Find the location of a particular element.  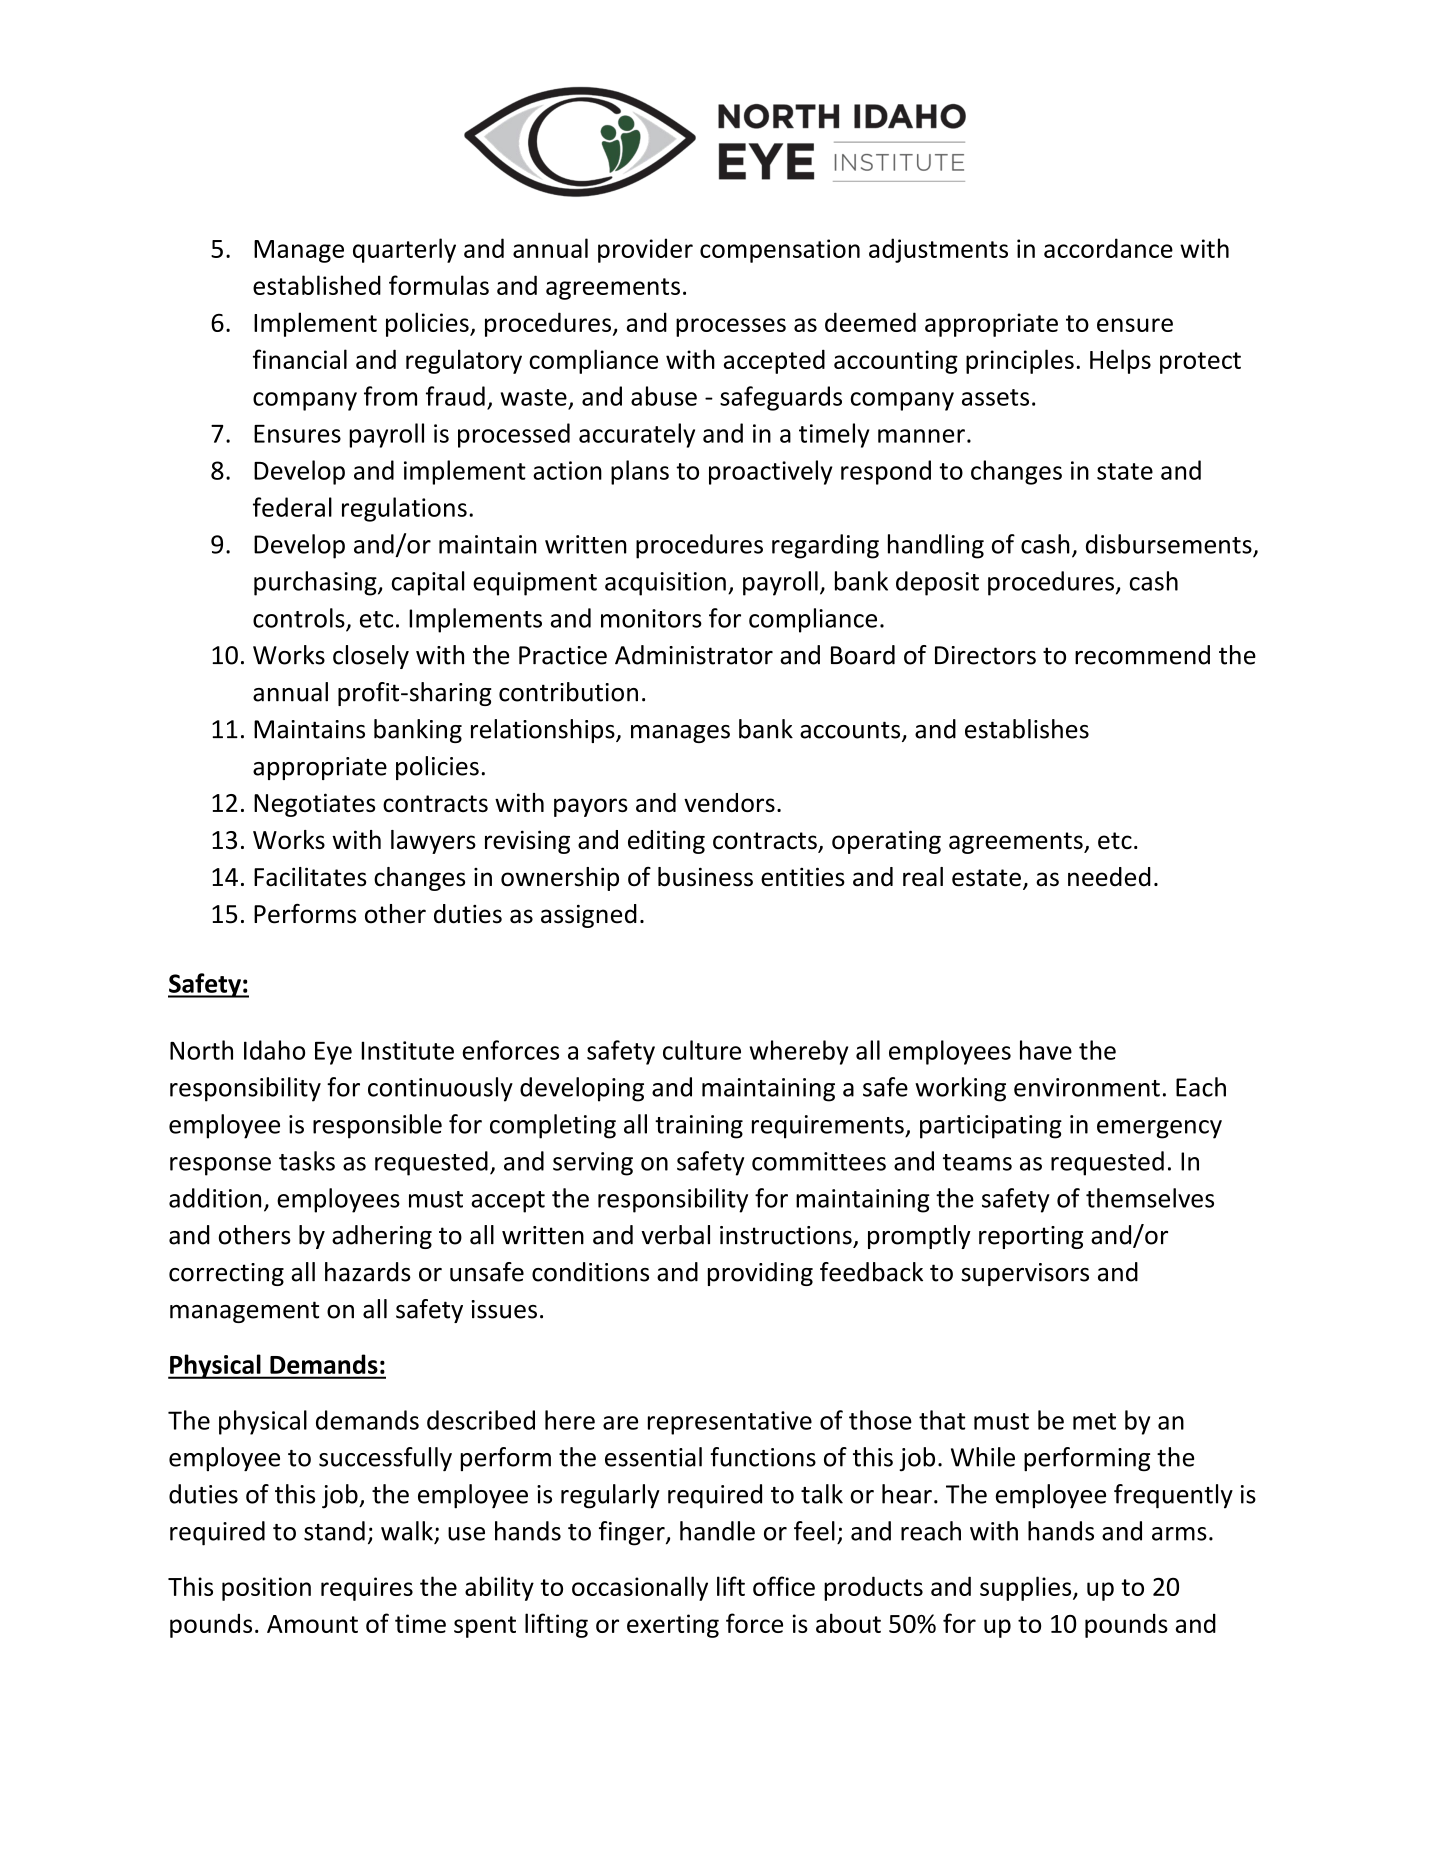

established is located at coordinates (317, 285).
